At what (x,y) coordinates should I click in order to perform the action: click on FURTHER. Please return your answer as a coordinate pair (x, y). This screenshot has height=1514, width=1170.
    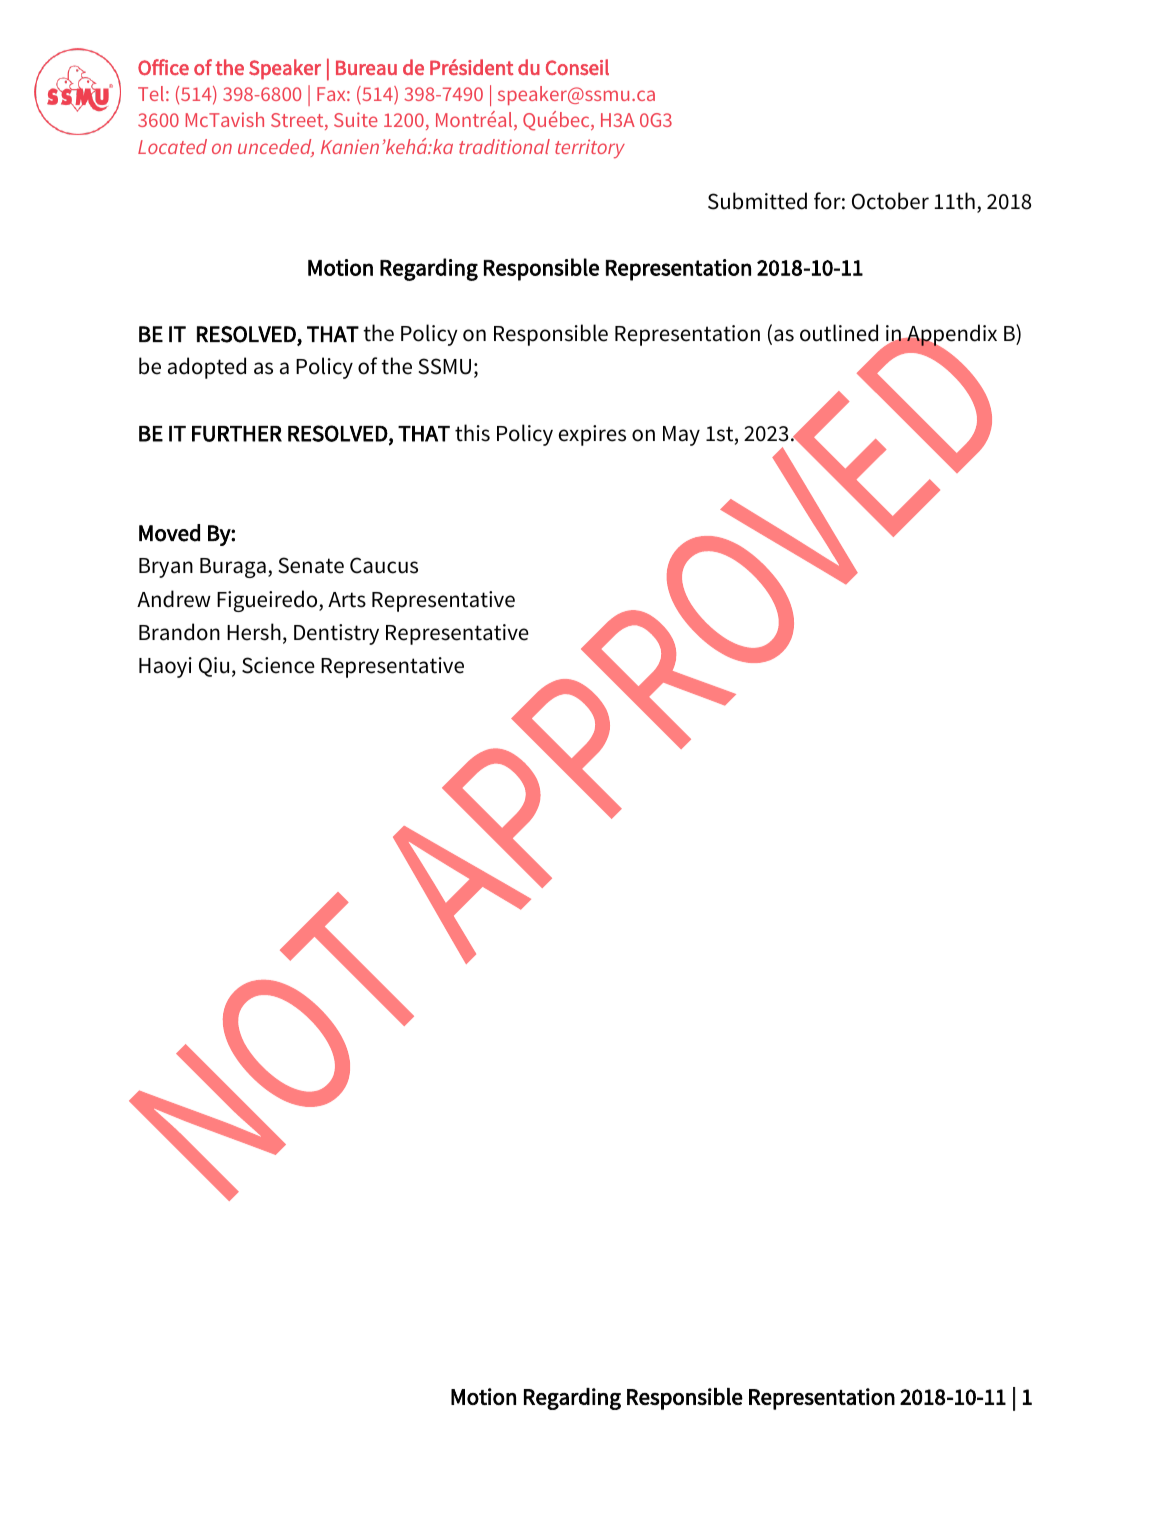
    Looking at the image, I should click on (237, 434).
